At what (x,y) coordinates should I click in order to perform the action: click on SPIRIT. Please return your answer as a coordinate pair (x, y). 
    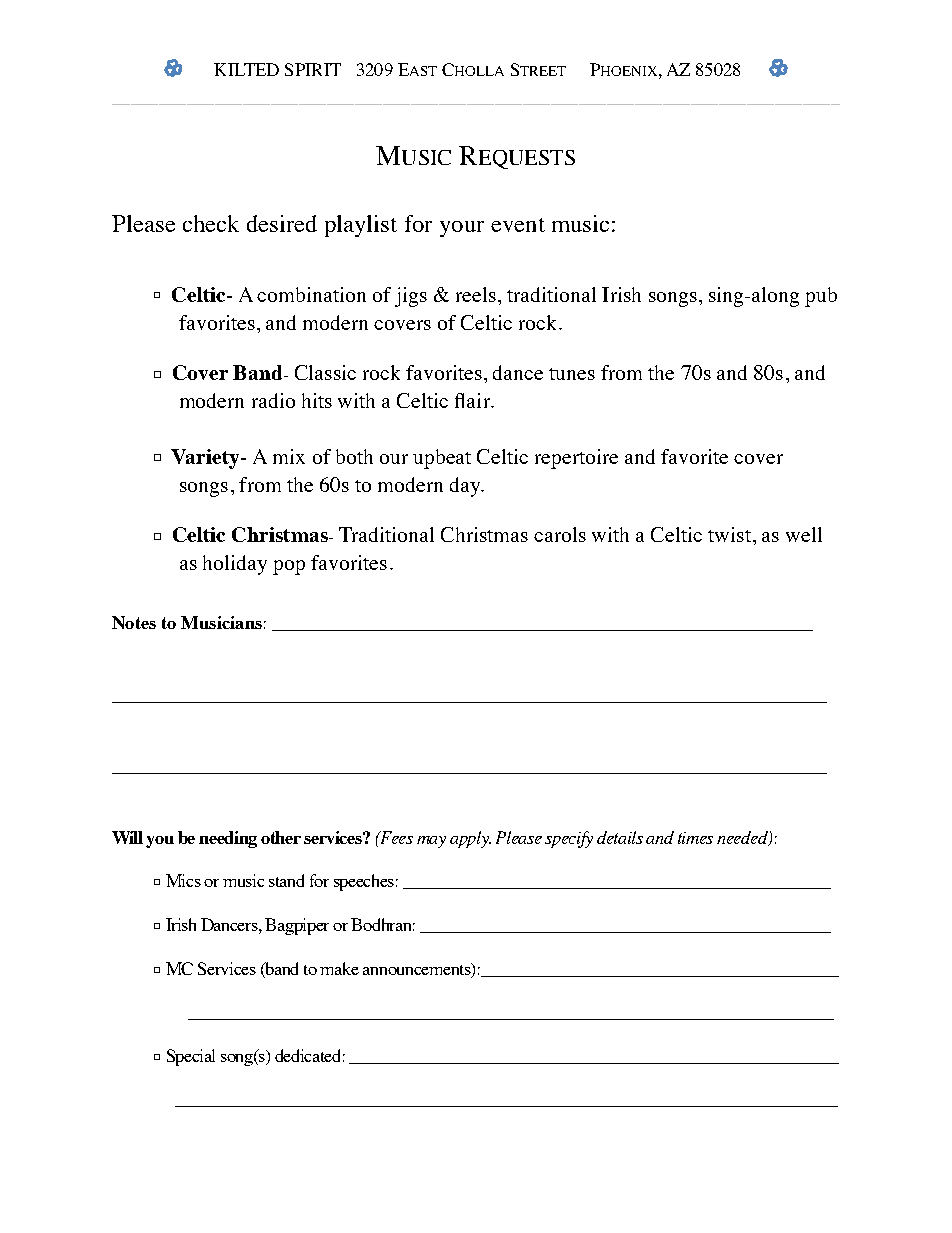
    Looking at the image, I should click on (313, 69).
